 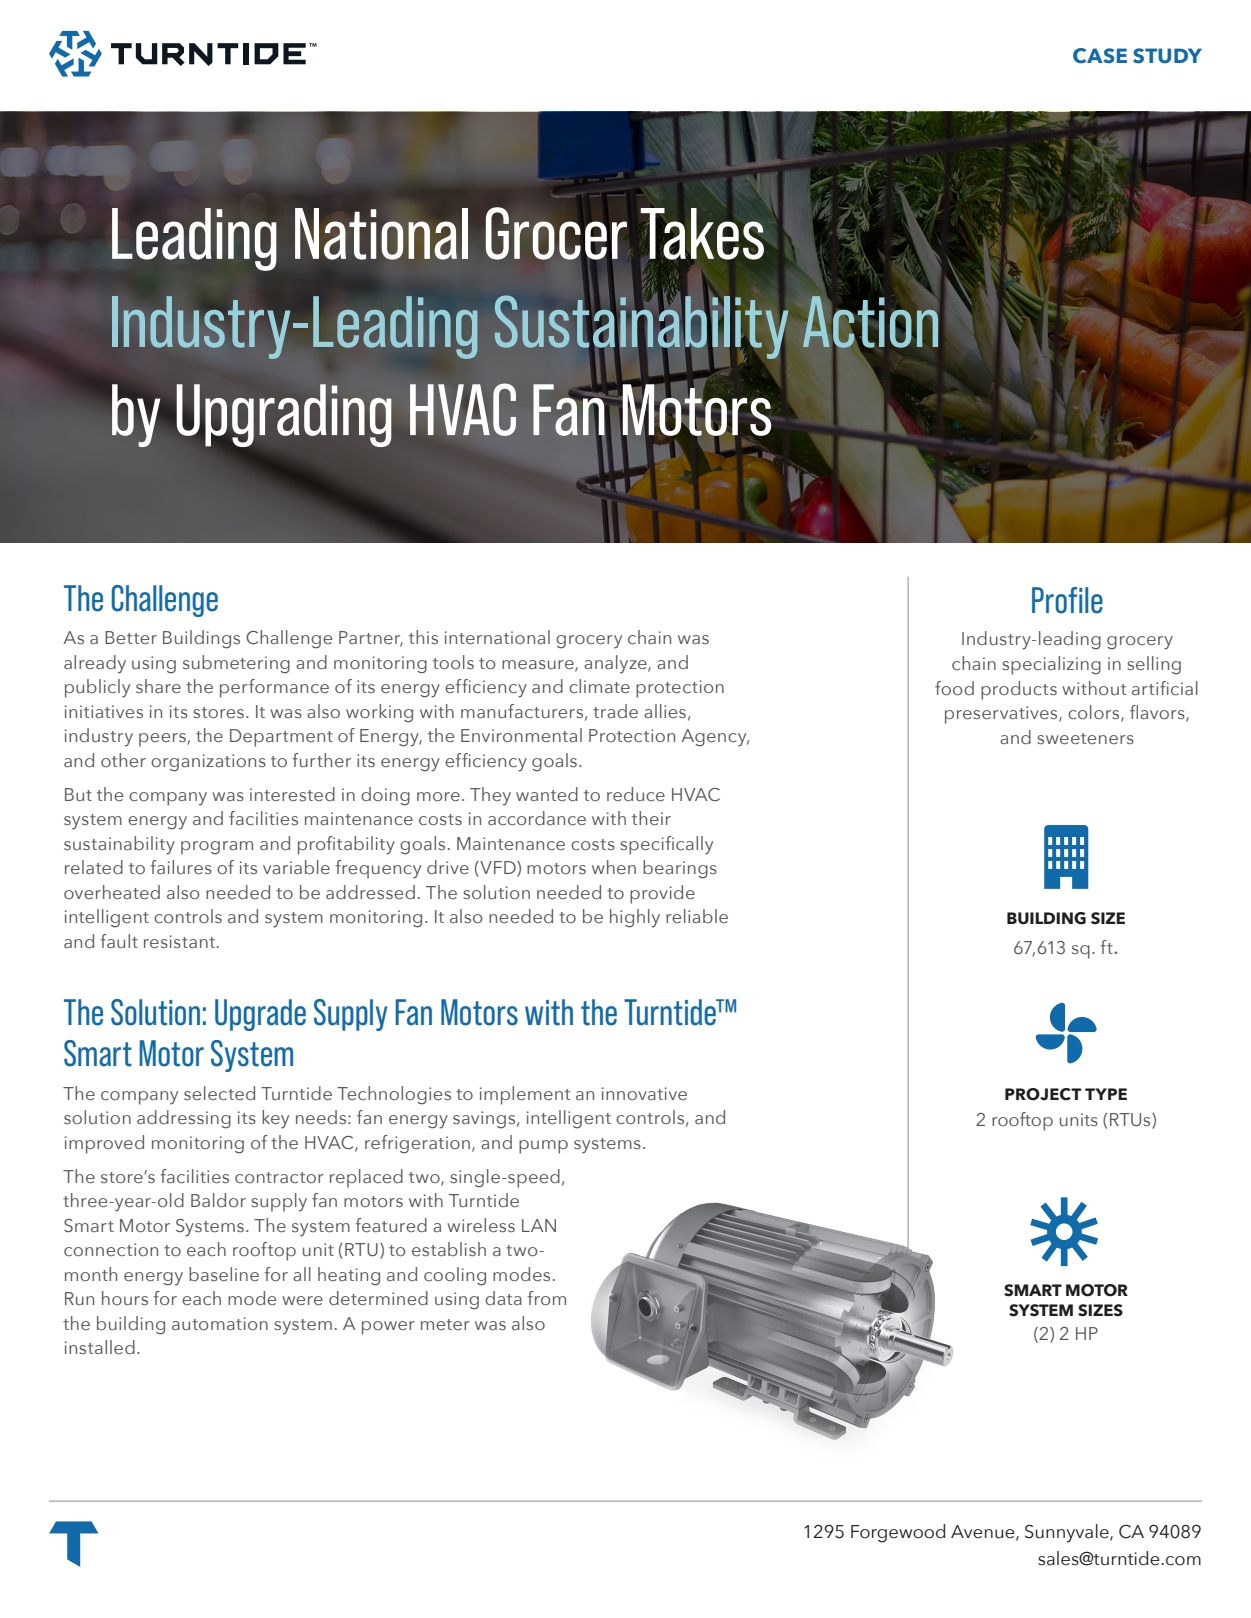 What do you see at coordinates (644, 1093) in the document?
I see `innovative` at bounding box center [644, 1093].
